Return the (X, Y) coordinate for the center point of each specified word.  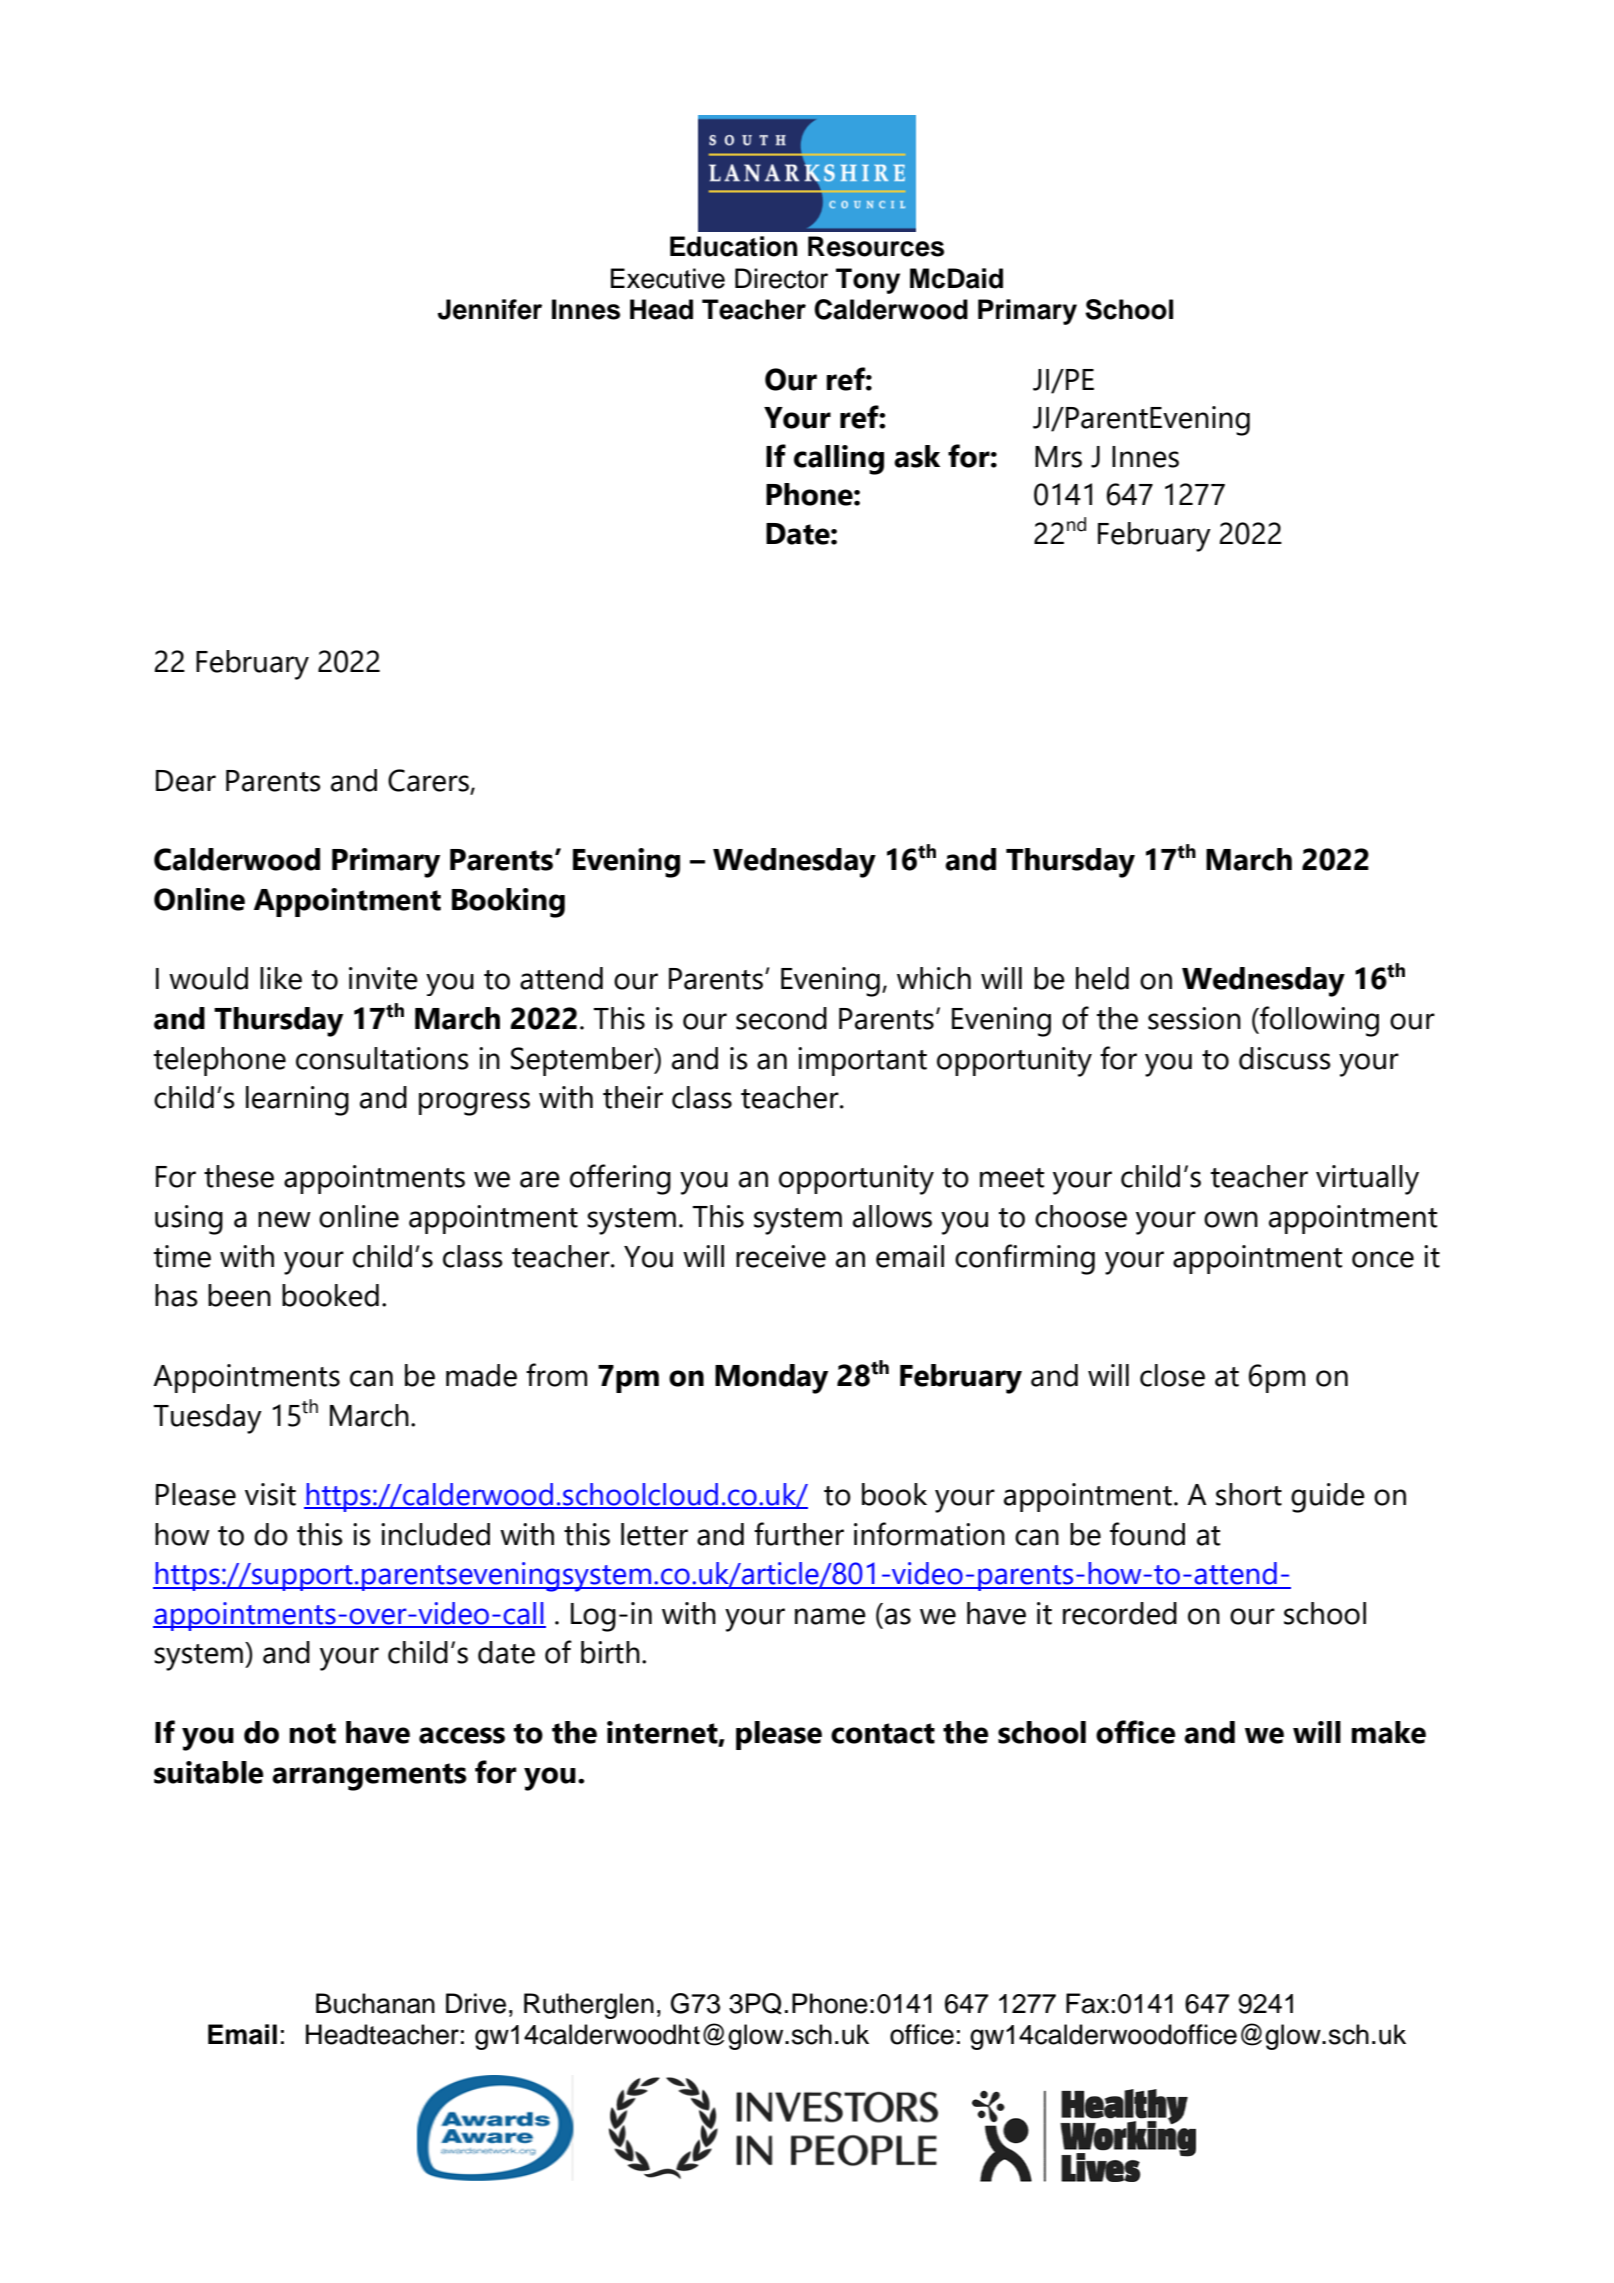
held (1102, 978)
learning (297, 1101)
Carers (429, 781)
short (1249, 1494)
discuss (1285, 1058)
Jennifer (490, 309)
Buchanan (375, 2003)
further (799, 1534)
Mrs (1058, 457)
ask (917, 456)
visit (270, 1494)
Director (781, 278)
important (862, 1061)
